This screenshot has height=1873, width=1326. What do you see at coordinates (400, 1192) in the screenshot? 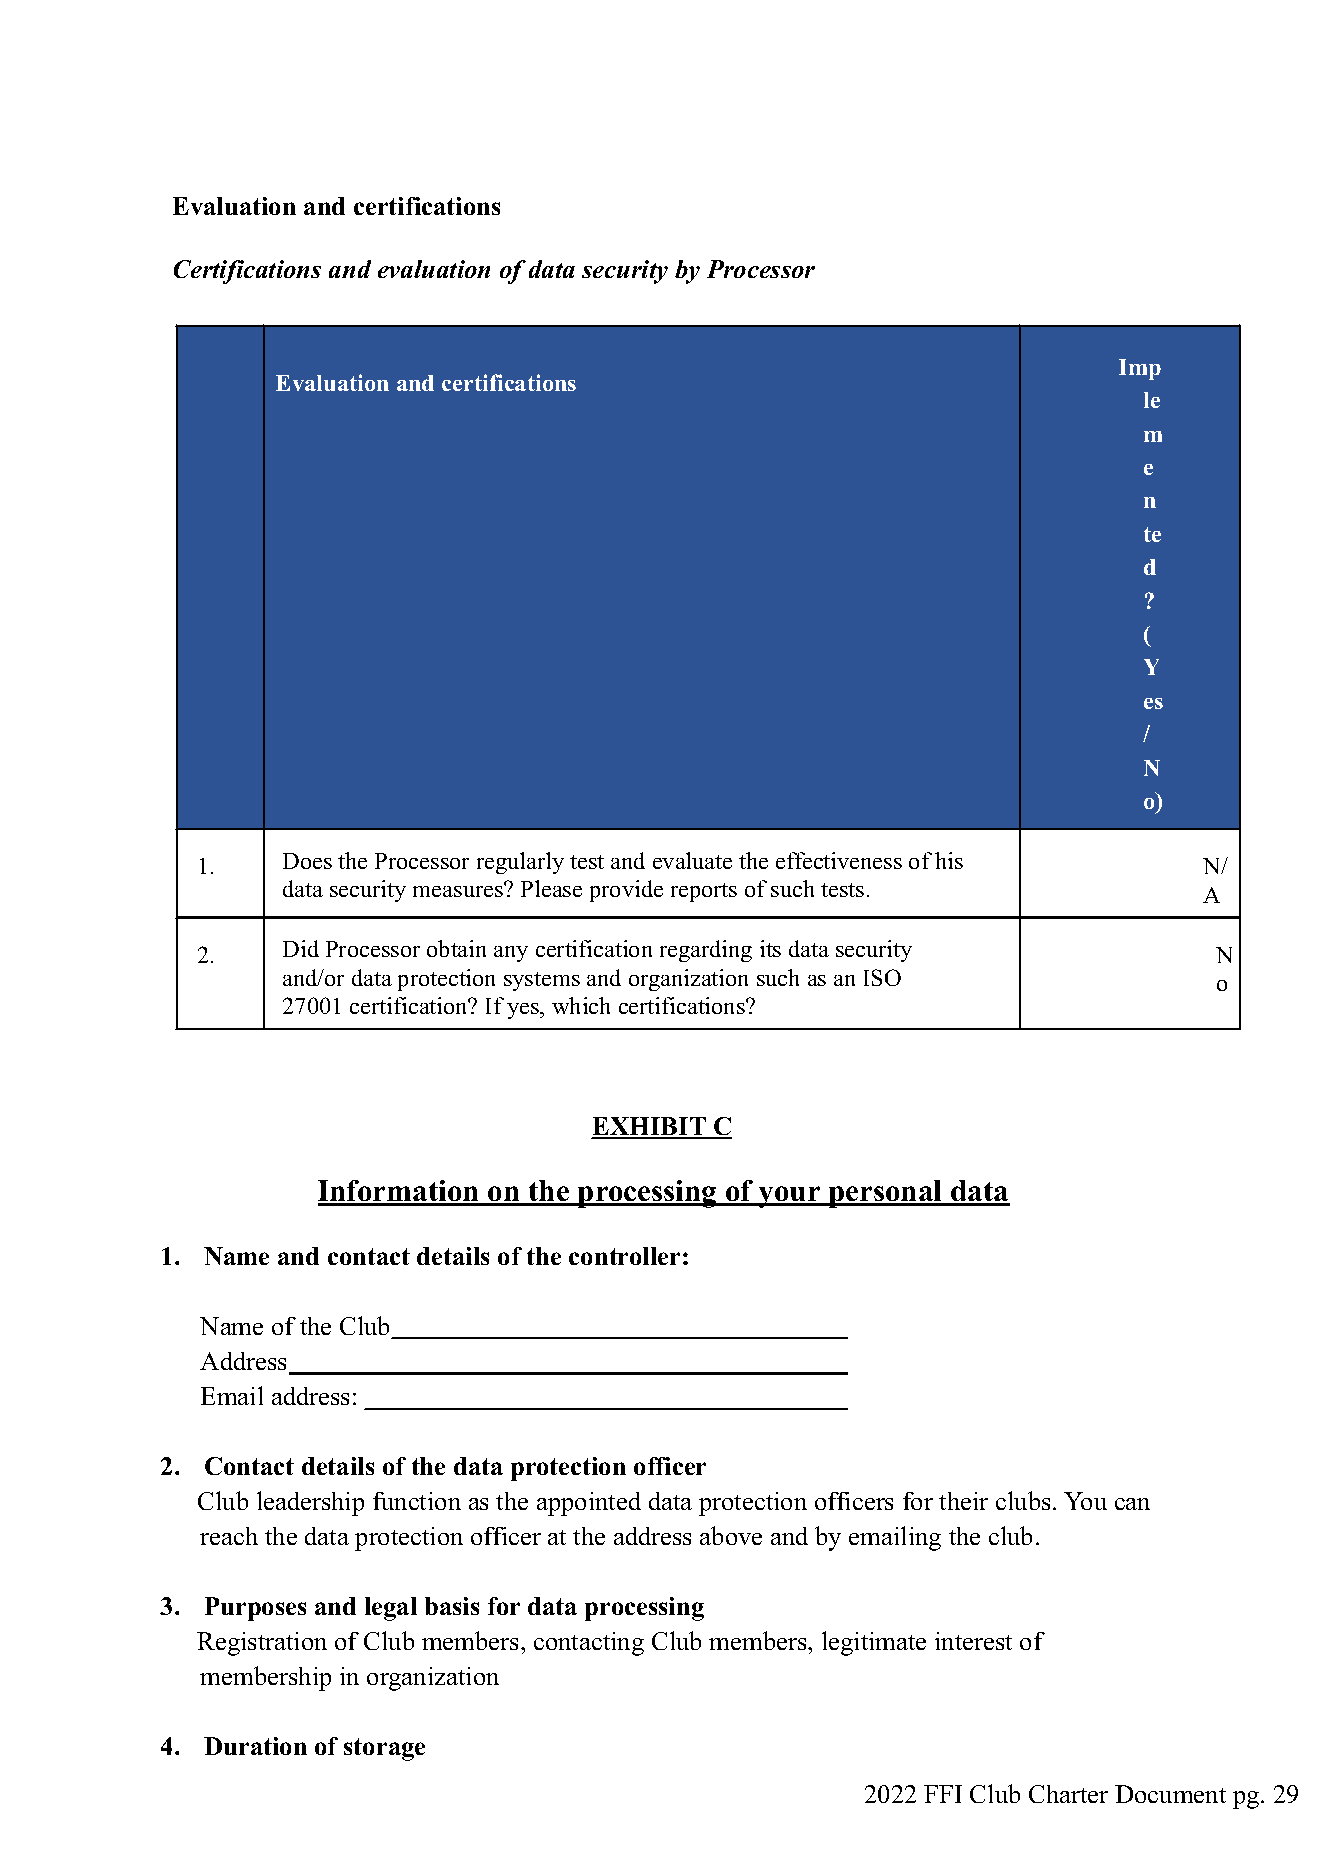
I see `Information` at bounding box center [400, 1192].
